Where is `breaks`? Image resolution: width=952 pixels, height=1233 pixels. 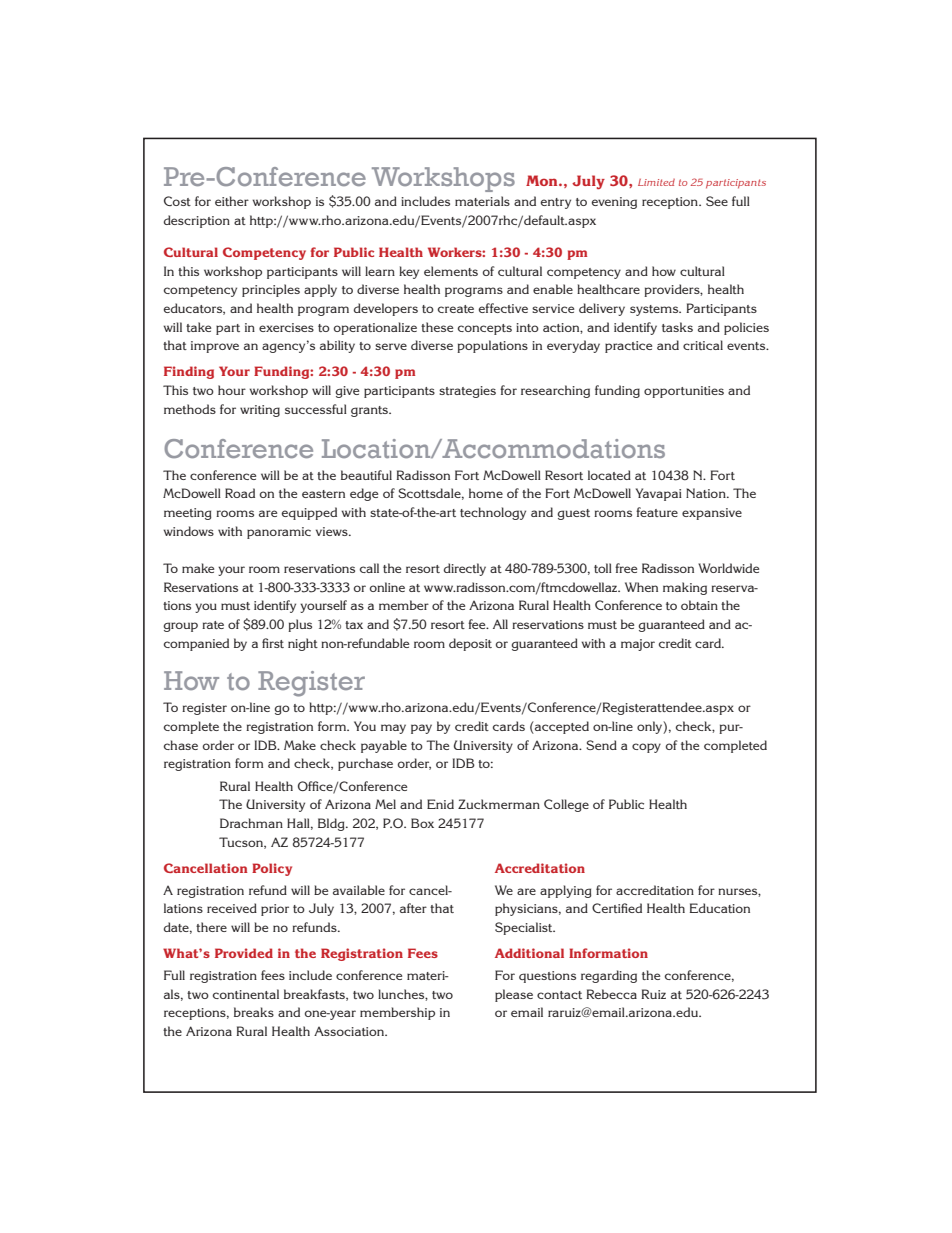 breaks is located at coordinates (254, 1012).
